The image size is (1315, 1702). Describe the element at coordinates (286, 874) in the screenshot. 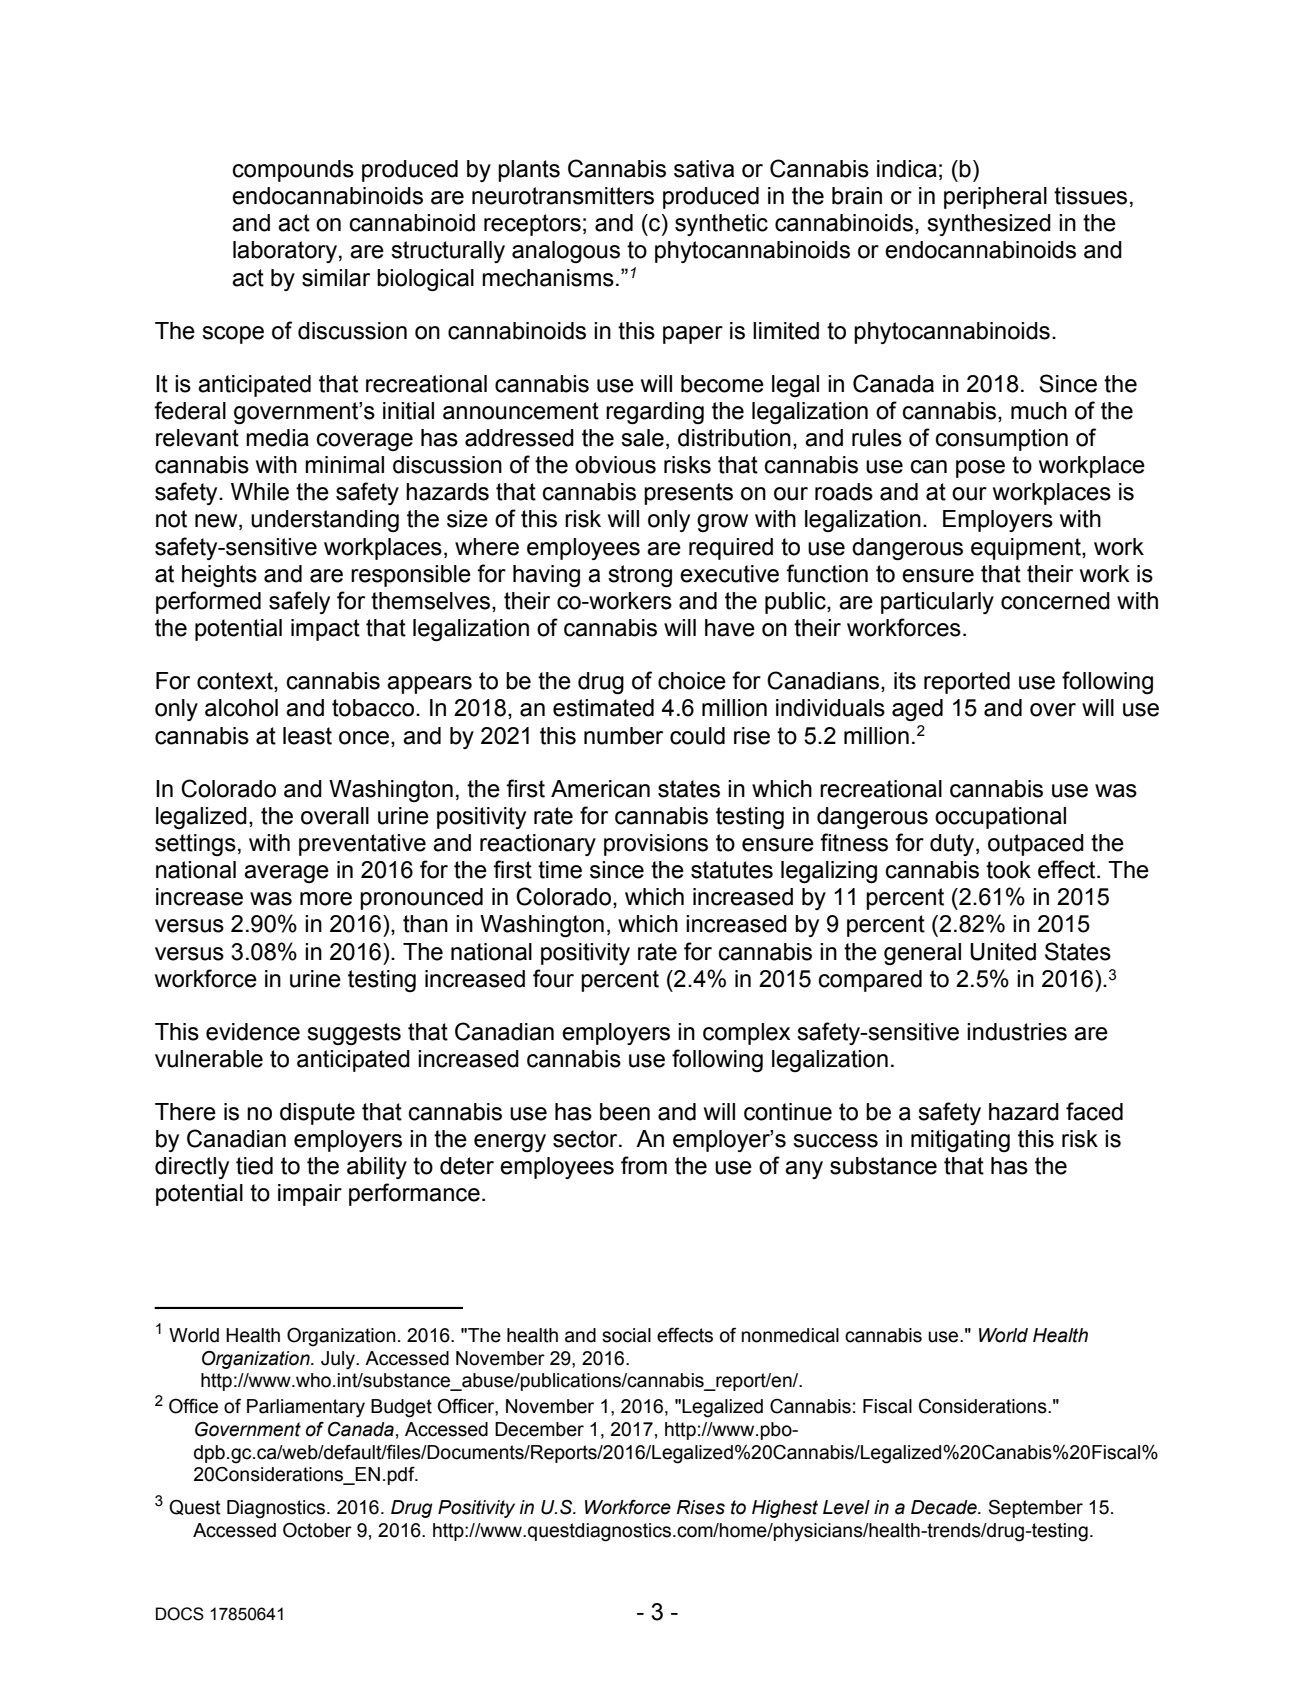

I see `average` at that location.
